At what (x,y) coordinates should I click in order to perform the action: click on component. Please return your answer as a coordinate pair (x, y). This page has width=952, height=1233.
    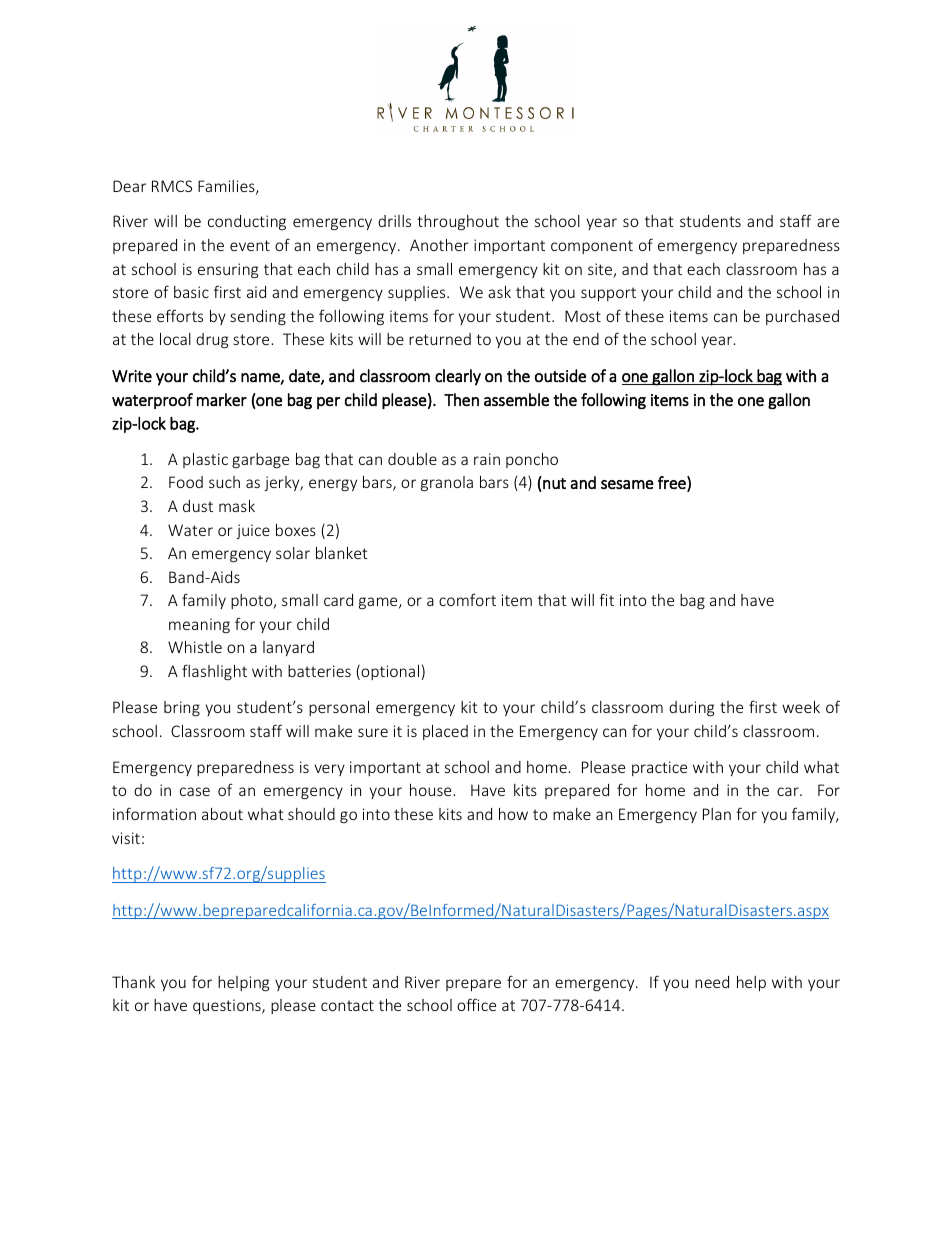
    Looking at the image, I should click on (592, 247).
